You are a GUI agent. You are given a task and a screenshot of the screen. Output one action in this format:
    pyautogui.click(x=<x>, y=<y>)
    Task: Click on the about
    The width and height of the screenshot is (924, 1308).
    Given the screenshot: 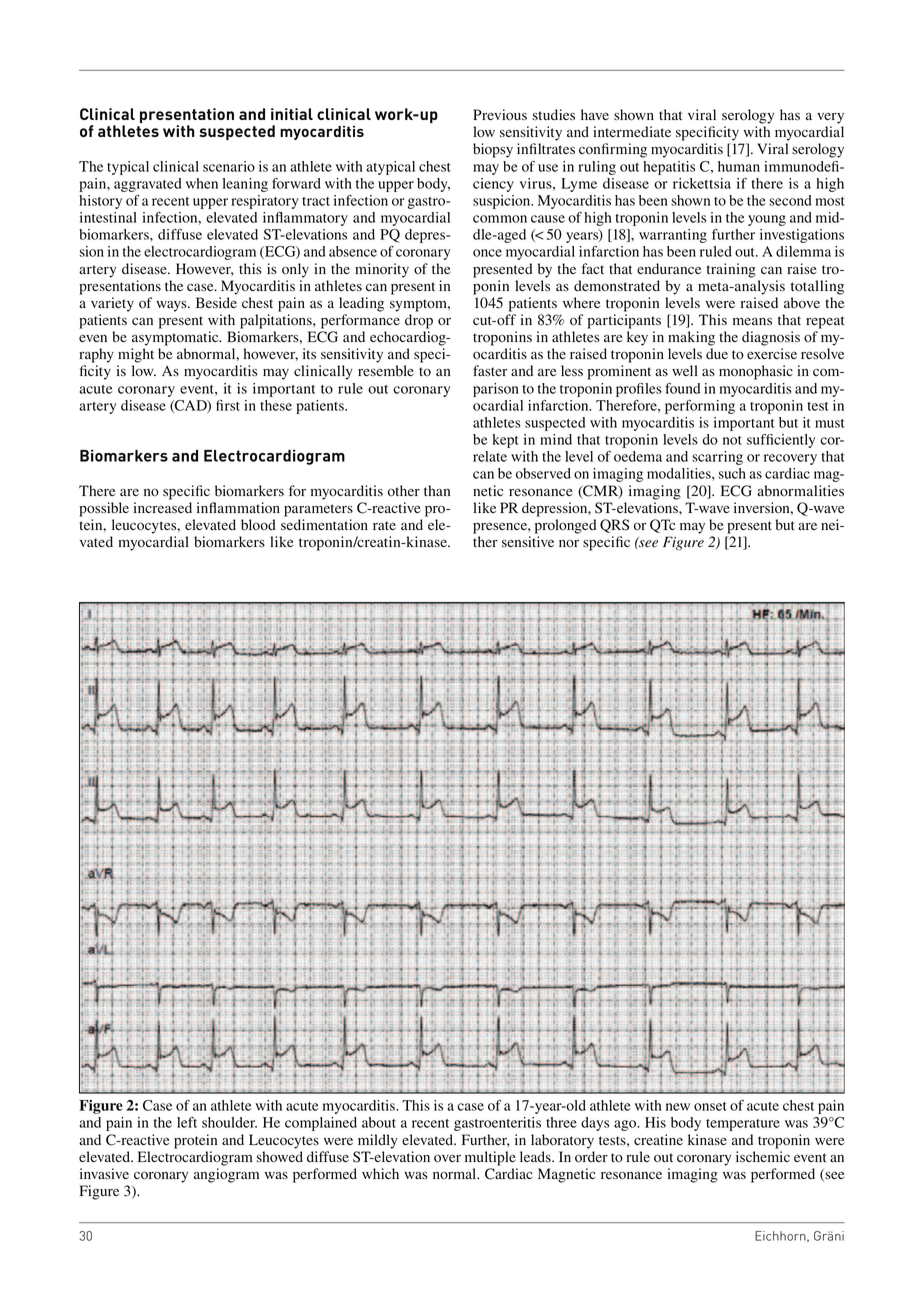 What is the action you would take?
    pyautogui.click(x=379, y=1122)
